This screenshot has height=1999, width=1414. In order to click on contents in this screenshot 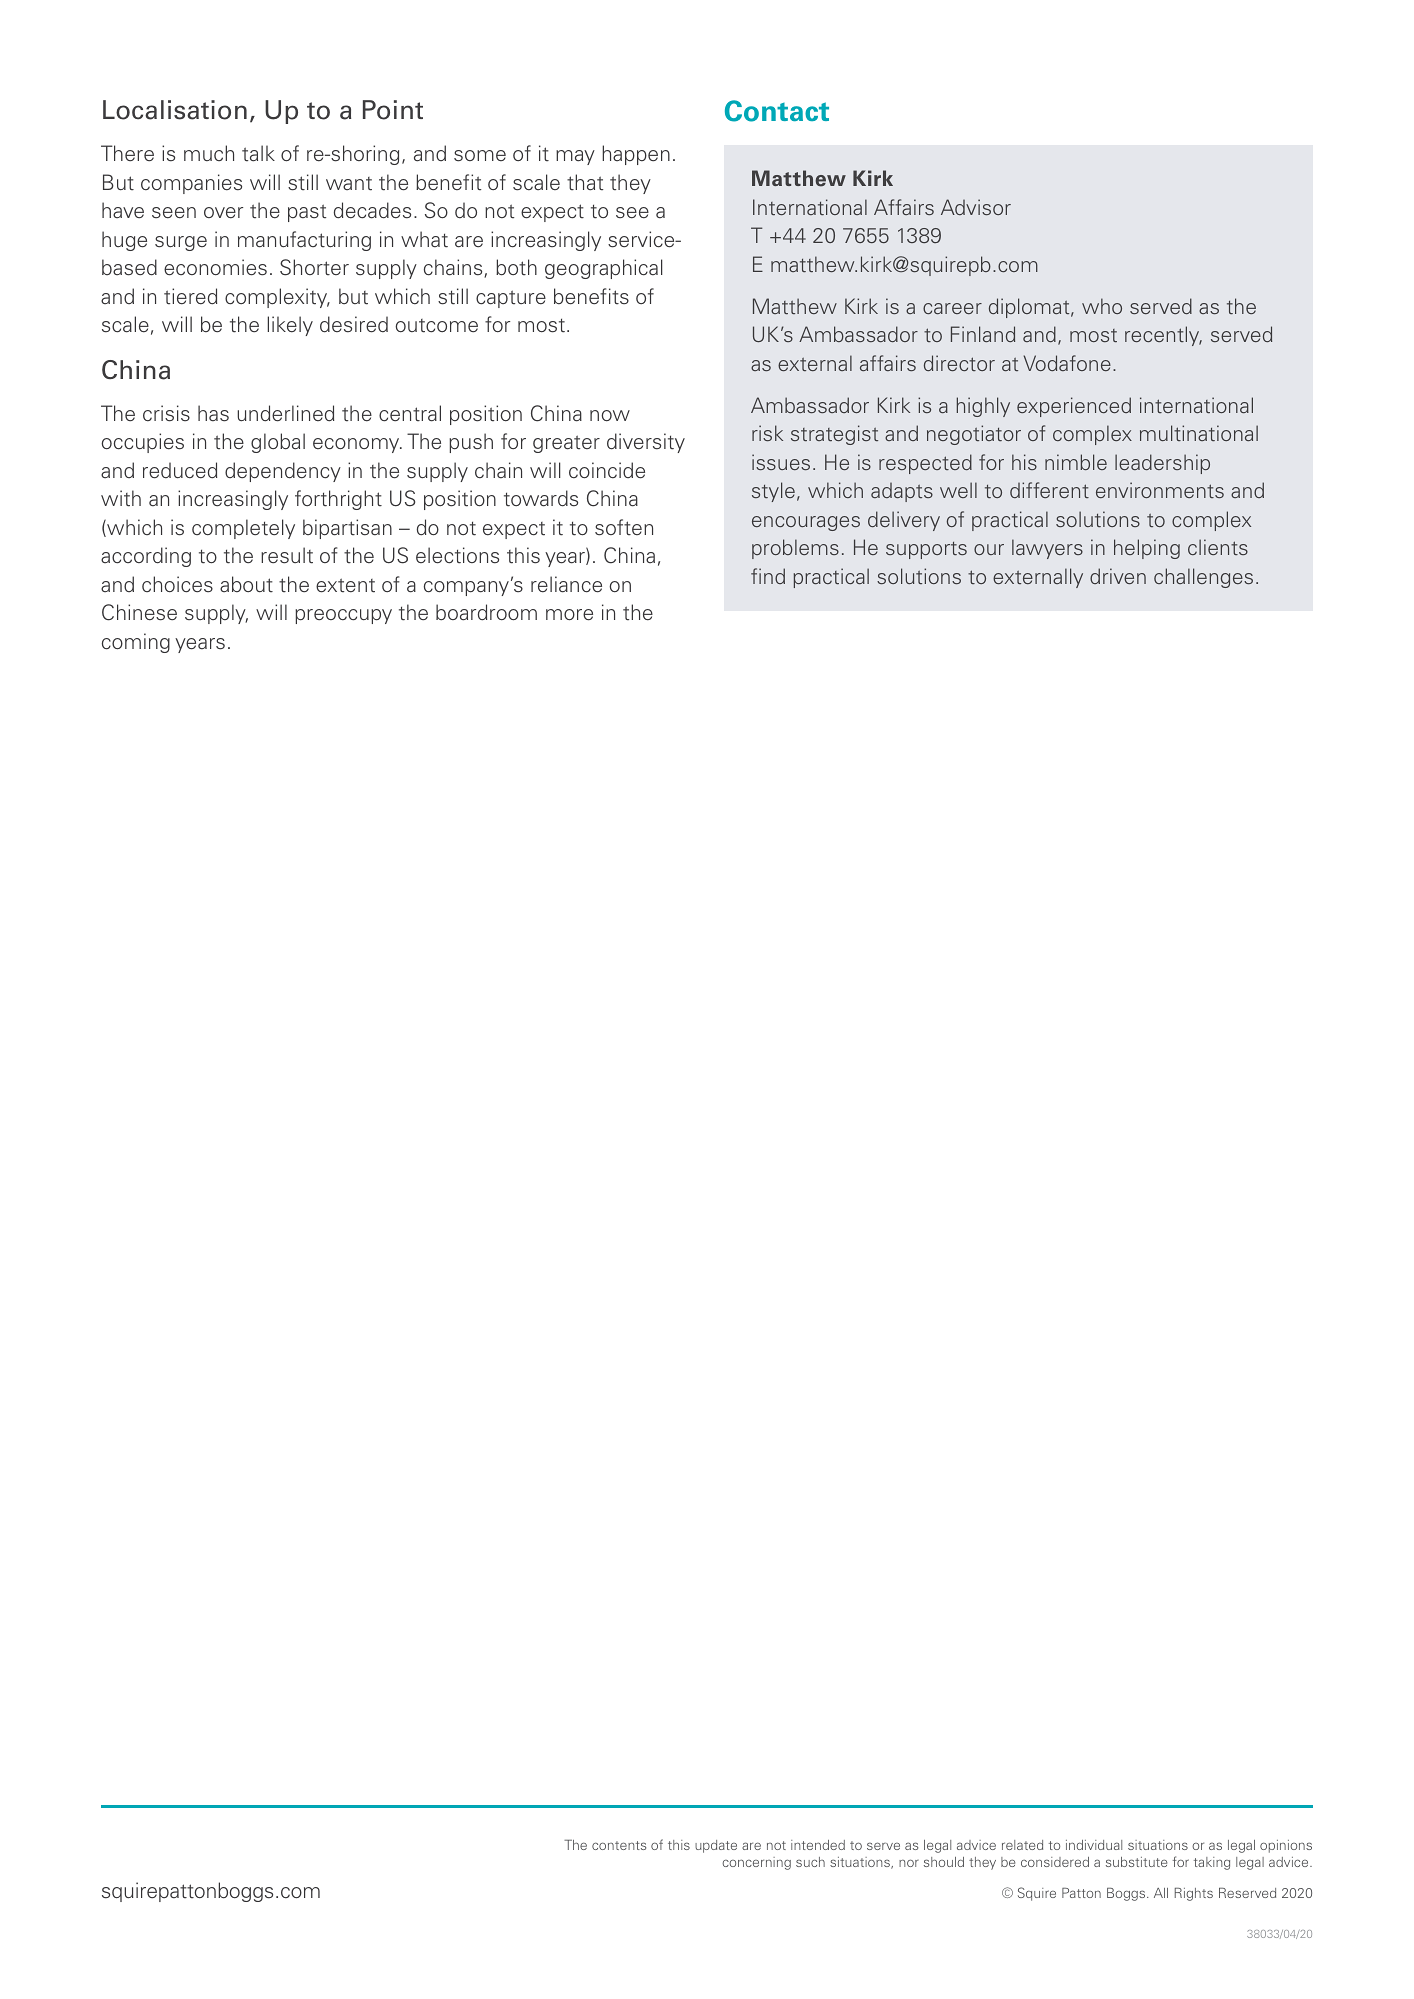, I will do `click(619, 1845)`.
